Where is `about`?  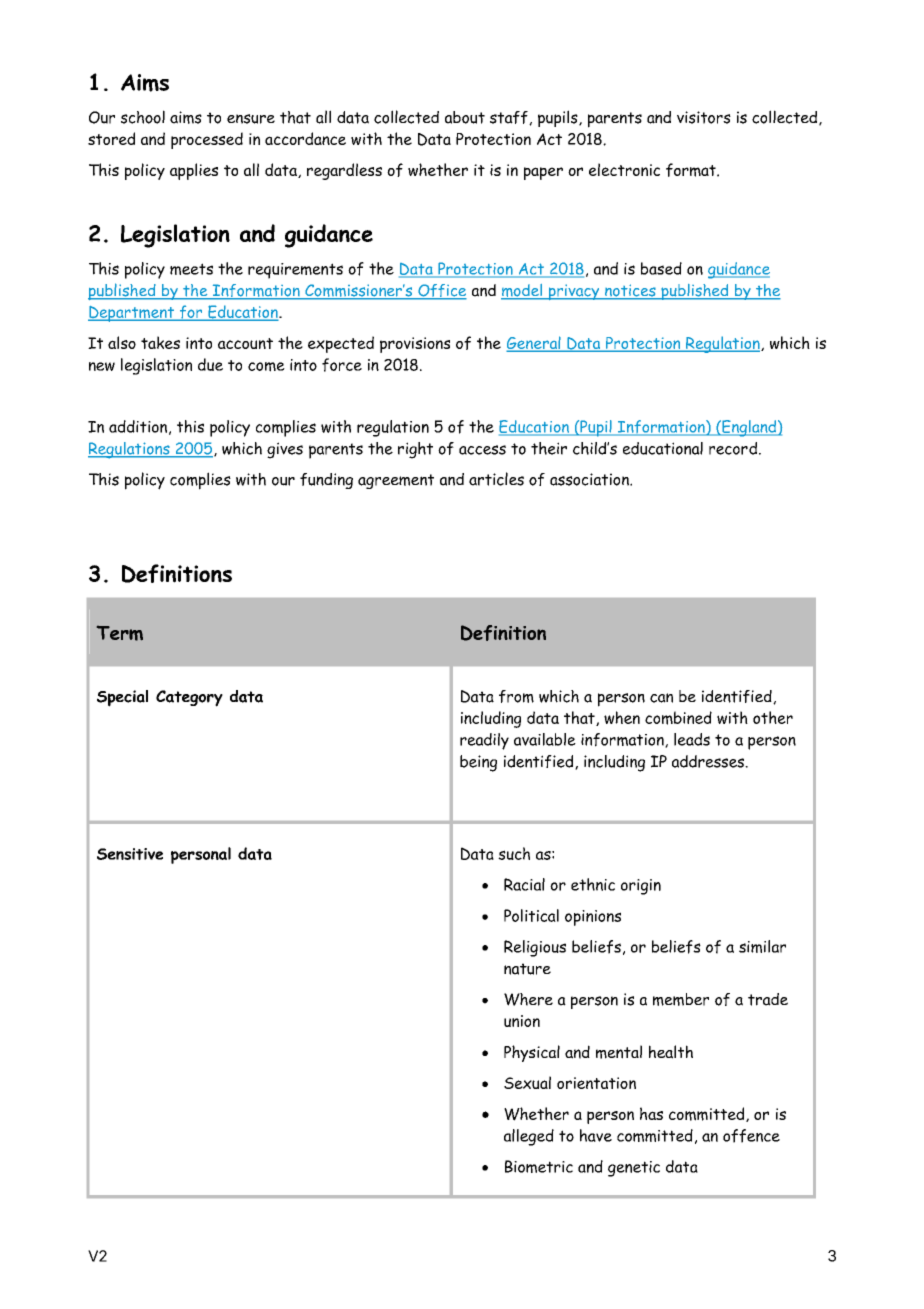
about is located at coordinates (465, 117).
